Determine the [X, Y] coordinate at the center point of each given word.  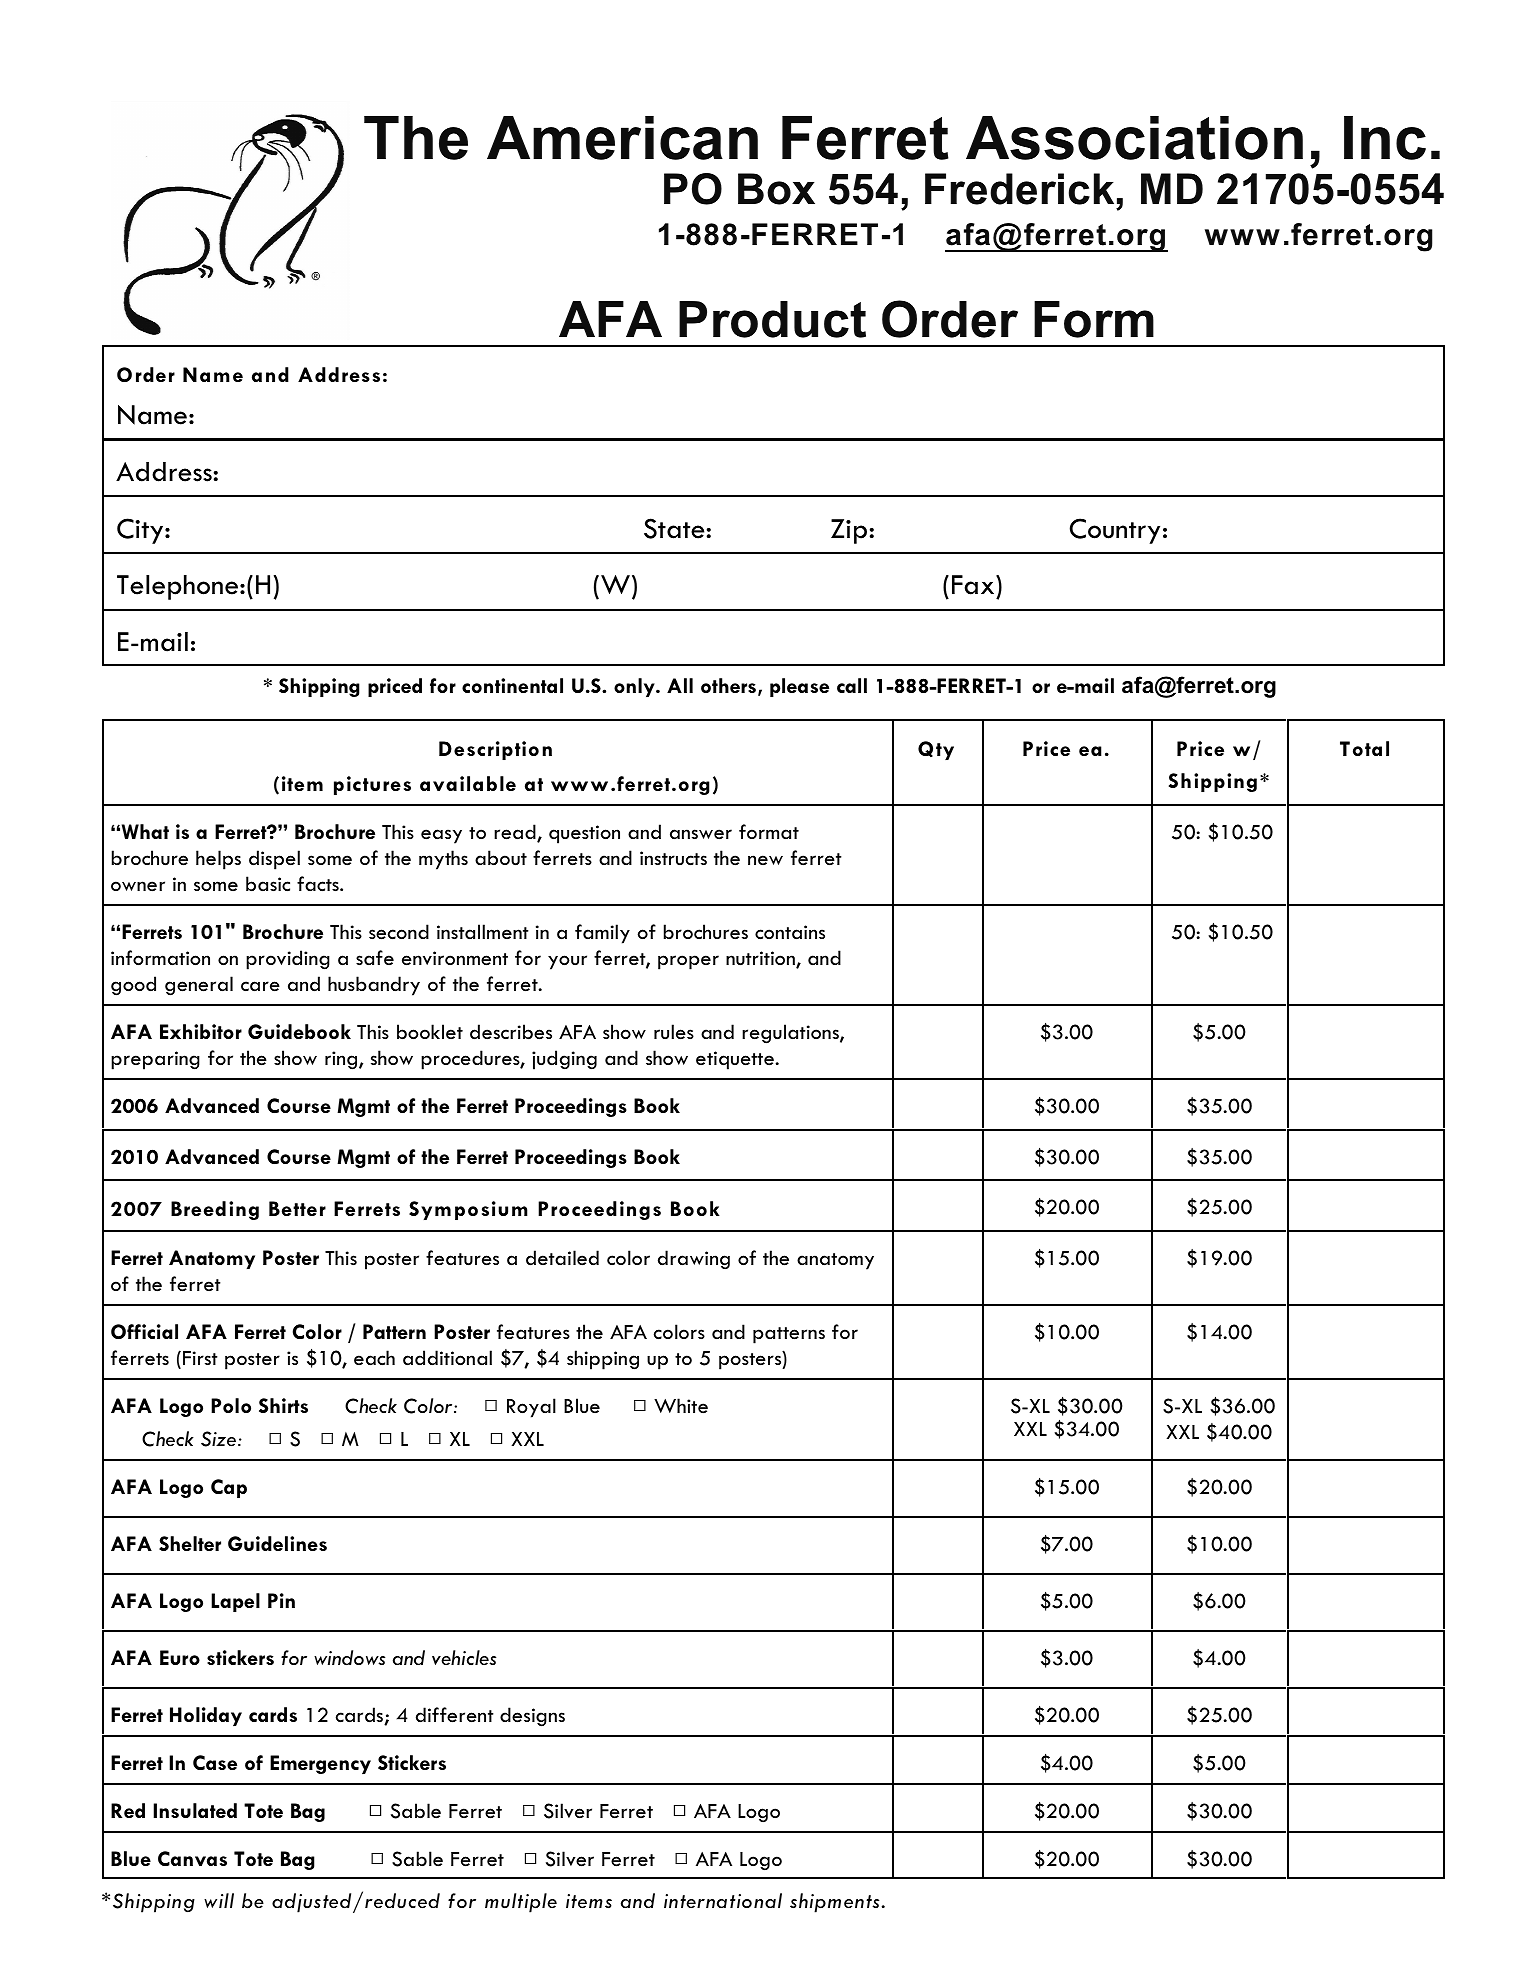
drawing [694, 1260]
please [799, 687]
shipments [834, 1903]
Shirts [283, 1405]
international [723, 1900]
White [681, 1406]
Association [1134, 138]
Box [776, 189]
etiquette [735, 1060]
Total [1364, 748]
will [219, 1900]
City [141, 531]
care [260, 986]
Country [1115, 531]
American [622, 138]
